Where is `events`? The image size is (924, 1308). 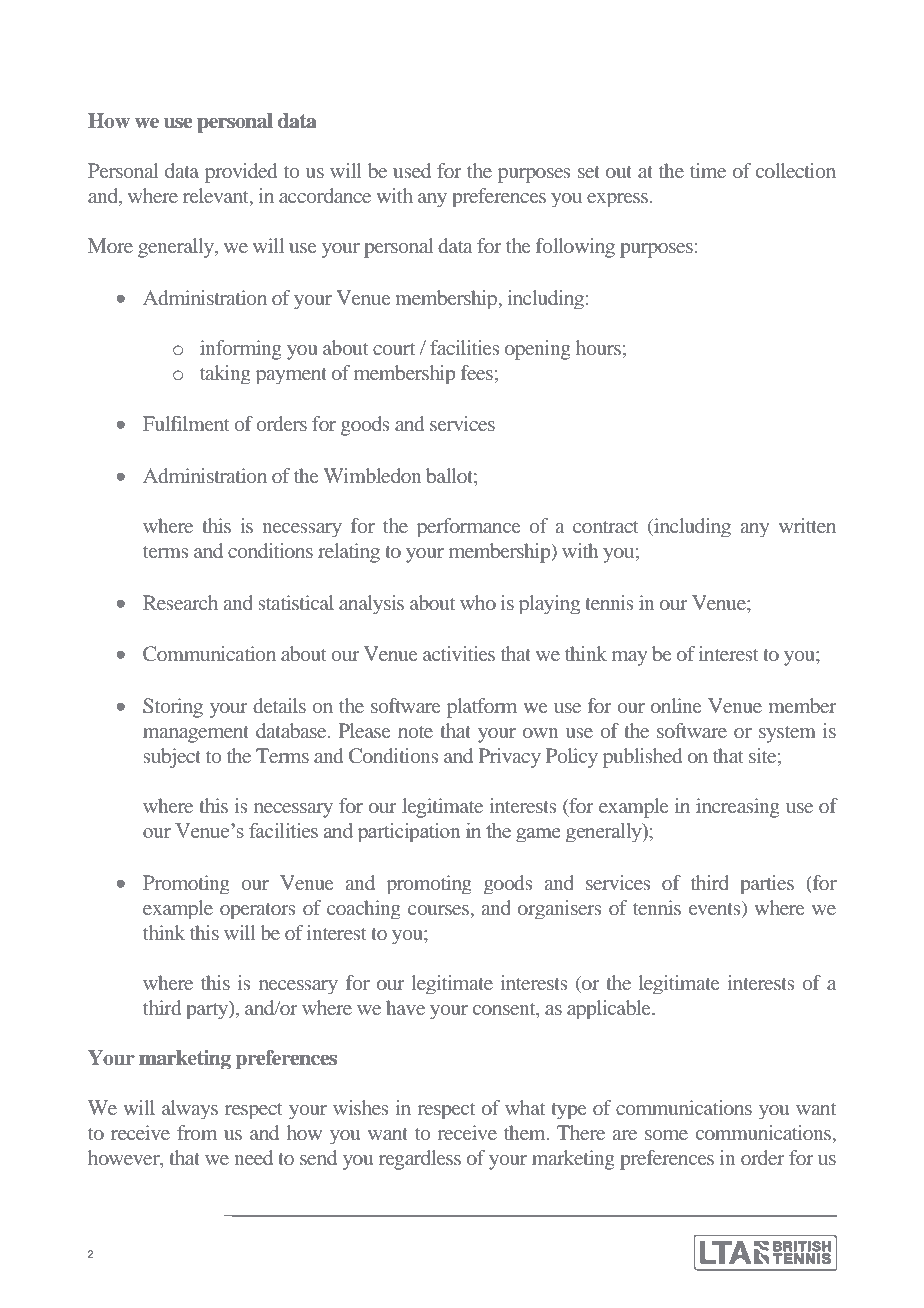
events is located at coordinates (716, 907).
